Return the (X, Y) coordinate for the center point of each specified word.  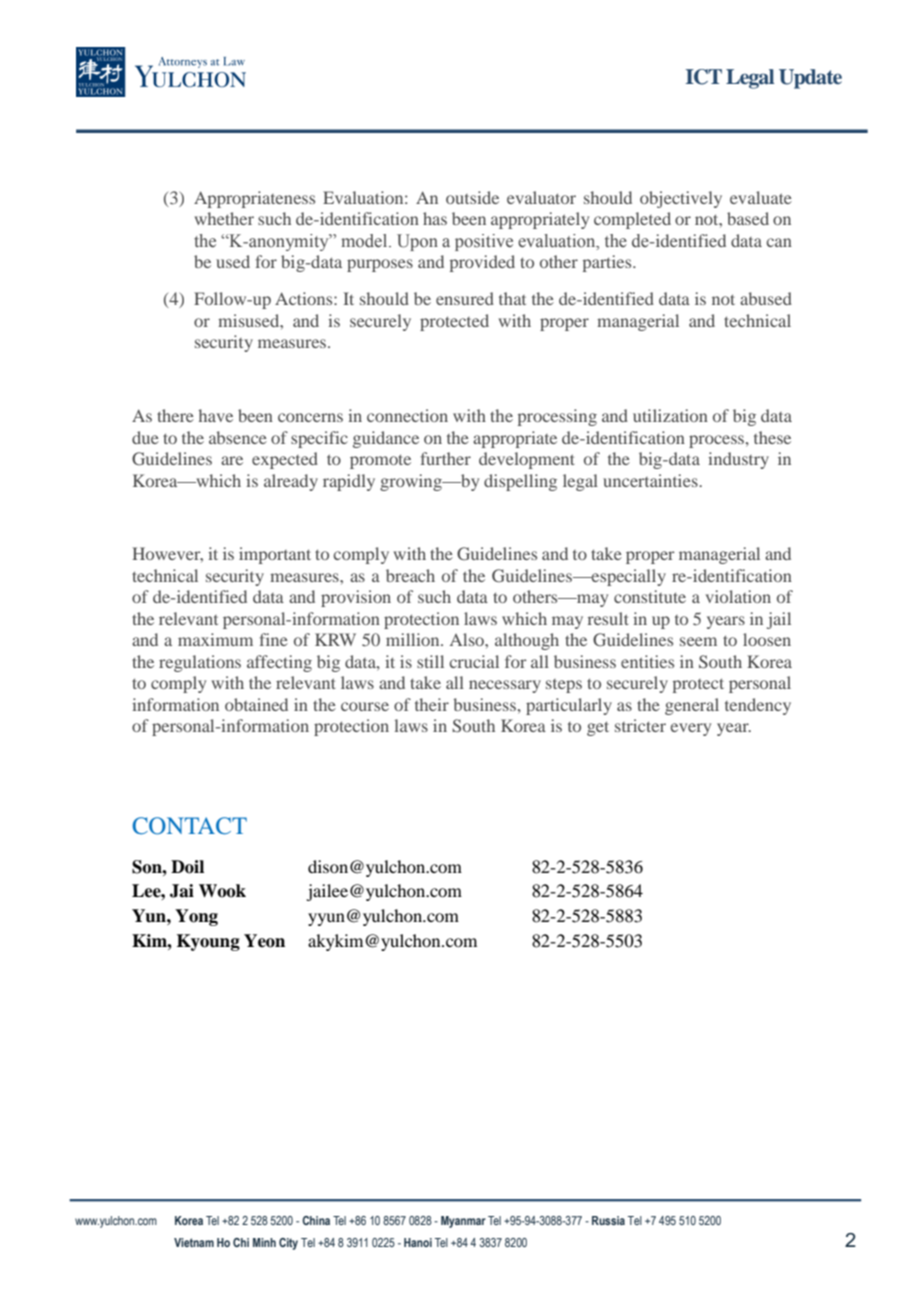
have (215, 415)
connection (407, 415)
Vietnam (194, 1242)
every (690, 729)
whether (224, 218)
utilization (670, 415)
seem (698, 641)
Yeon (264, 941)
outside (472, 197)
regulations (200, 663)
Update (810, 79)
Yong (196, 917)
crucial (474, 661)
